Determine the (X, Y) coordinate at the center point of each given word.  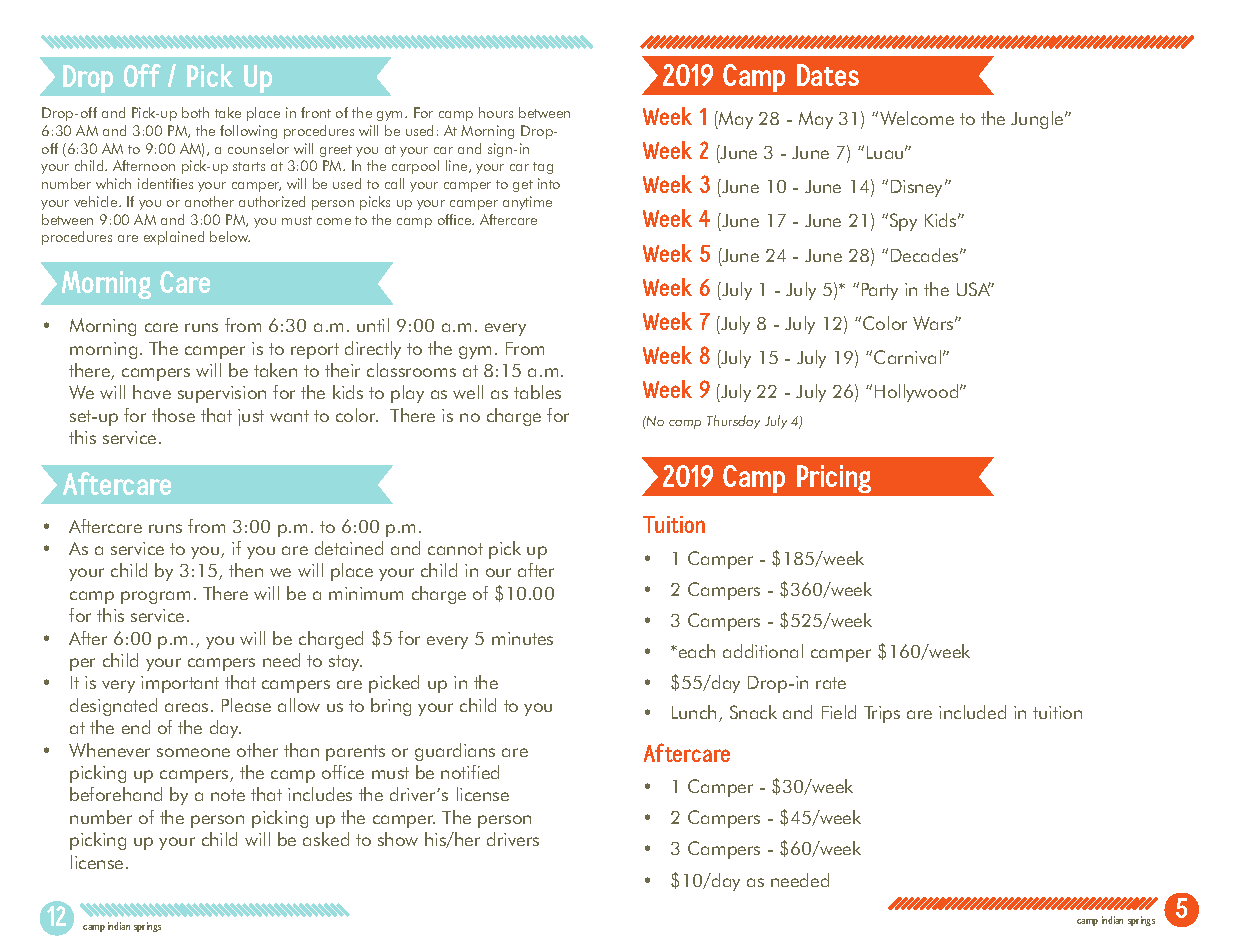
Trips (882, 714)
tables (537, 392)
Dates (828, 75)
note (228, 795)
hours (496, 112)
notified (470, 772)
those (173, 415)
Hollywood (918, 393)
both (195, 112)
